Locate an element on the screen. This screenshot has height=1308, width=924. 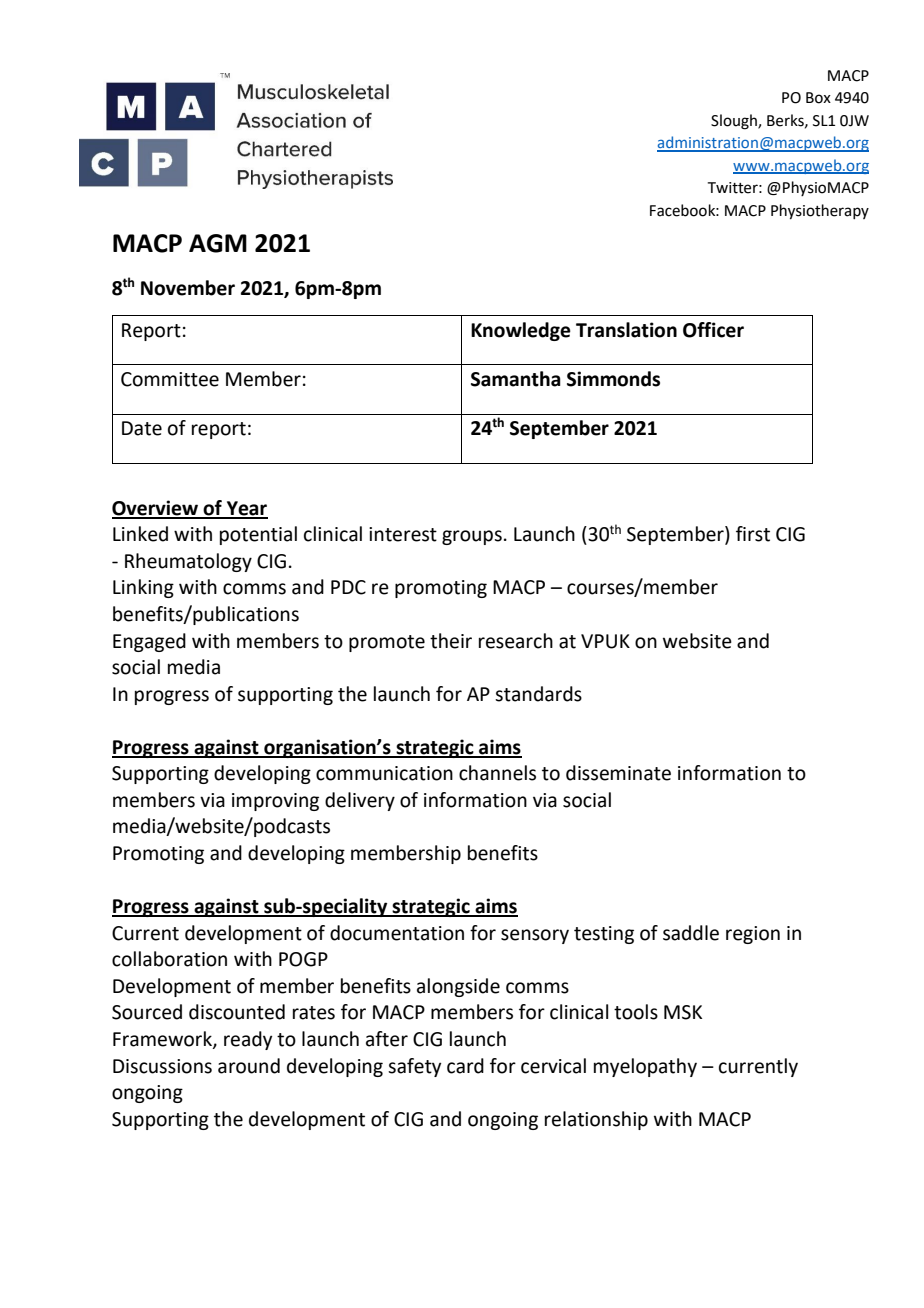
Year is located at coordinates (246, 509).
